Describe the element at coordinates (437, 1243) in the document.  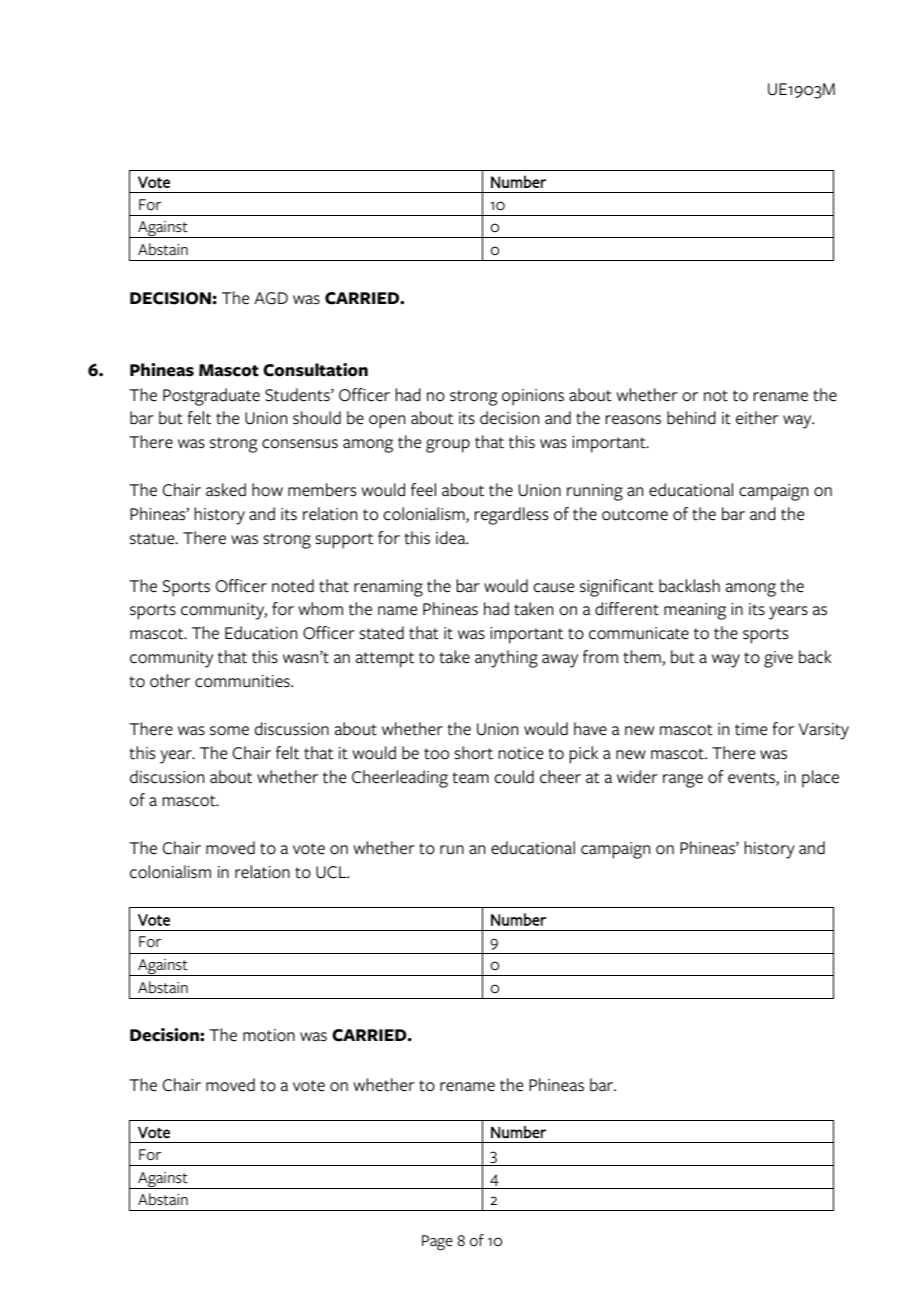
I see `Page` at that location.
